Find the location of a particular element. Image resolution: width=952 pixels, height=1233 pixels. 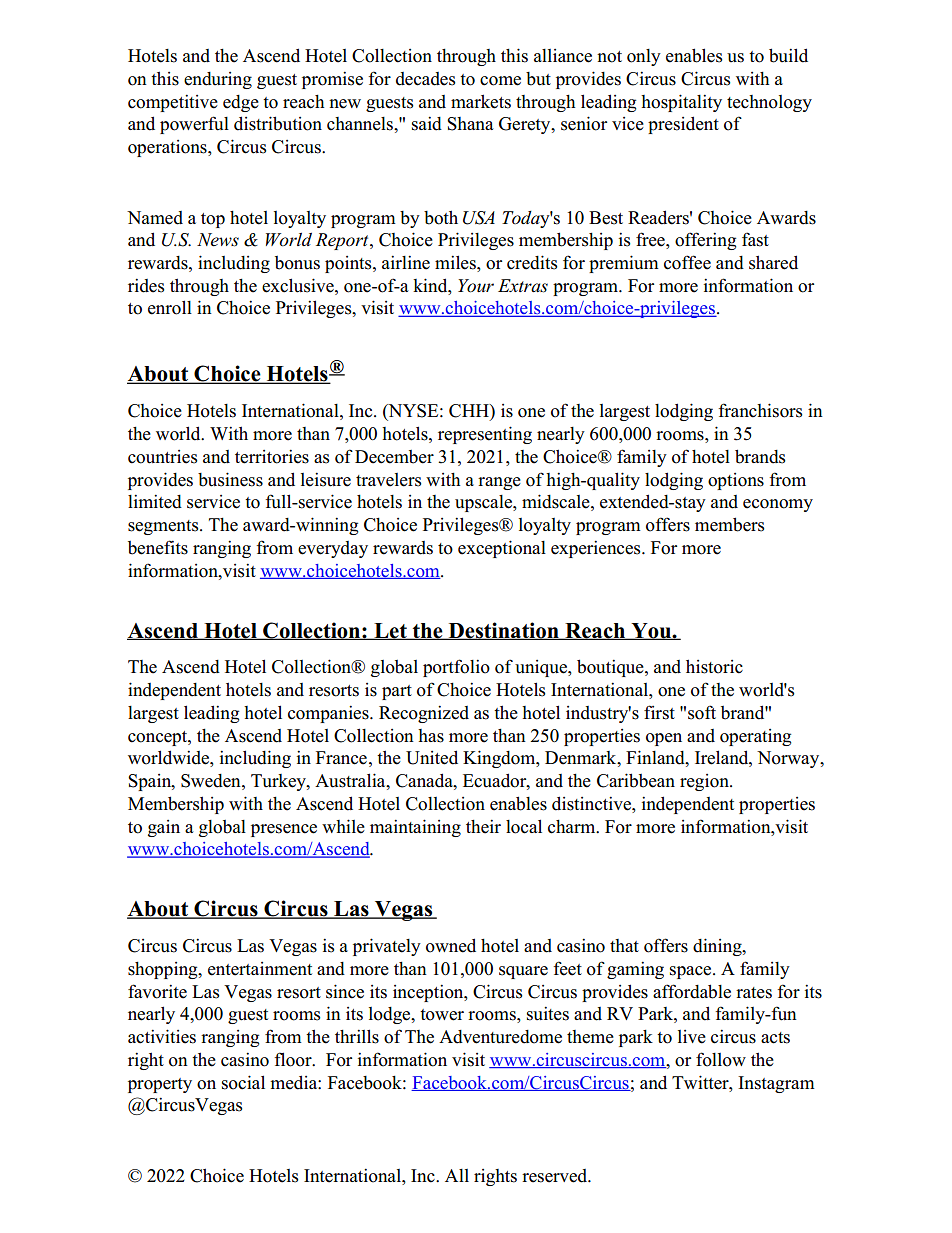

social is located at coordinates (243, 1082).
